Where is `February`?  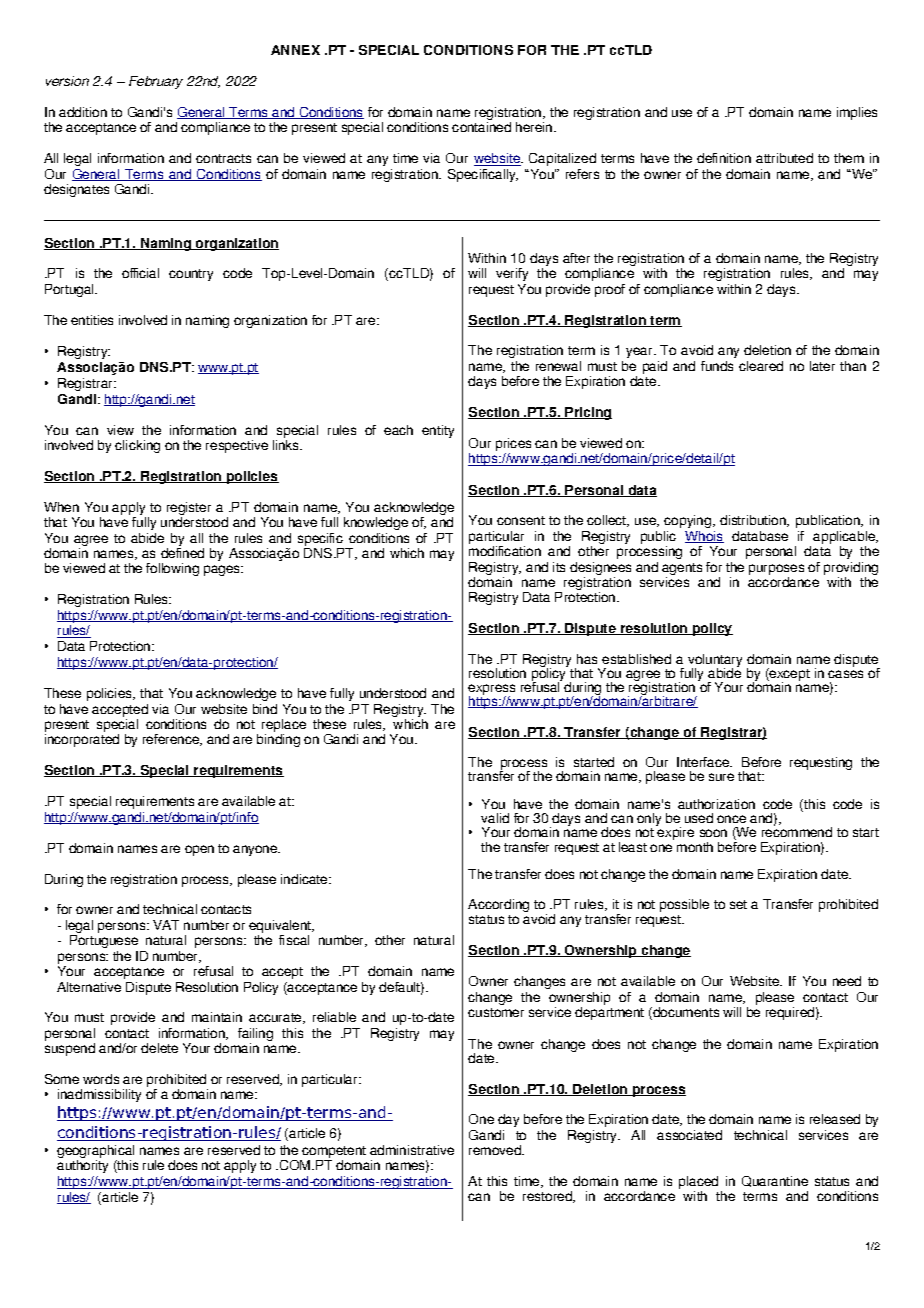
February is located at coordinates (156, 82).
